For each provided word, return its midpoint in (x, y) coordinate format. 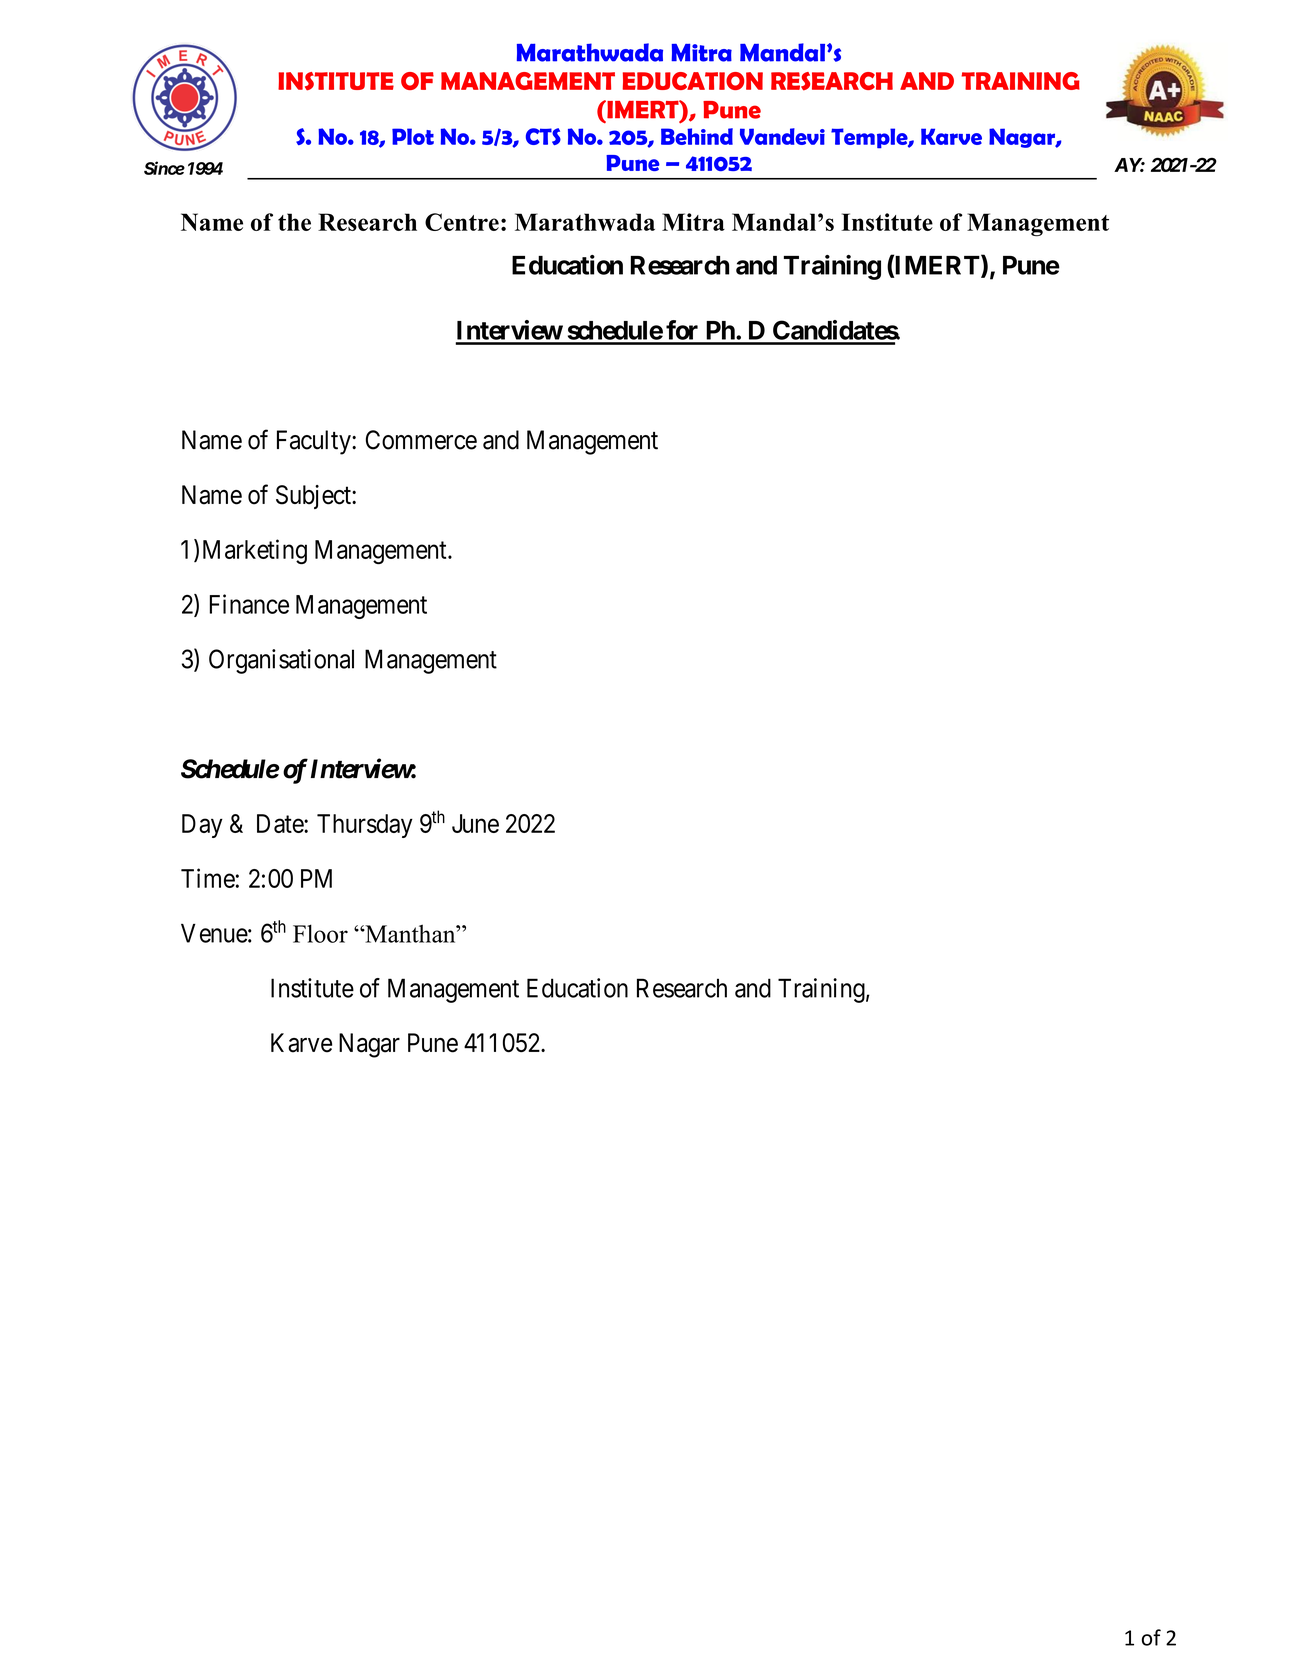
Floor (320, 933)
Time (208, 878)
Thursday (365, 826)
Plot (413, 136)
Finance (249, 604)
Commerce (421, 440)
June (475, 823)
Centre (462, 222)
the (294, 222)
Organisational (281, 661)
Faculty (315, 442)
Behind (697, 136)
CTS (543, 136)
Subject (314, 497)
